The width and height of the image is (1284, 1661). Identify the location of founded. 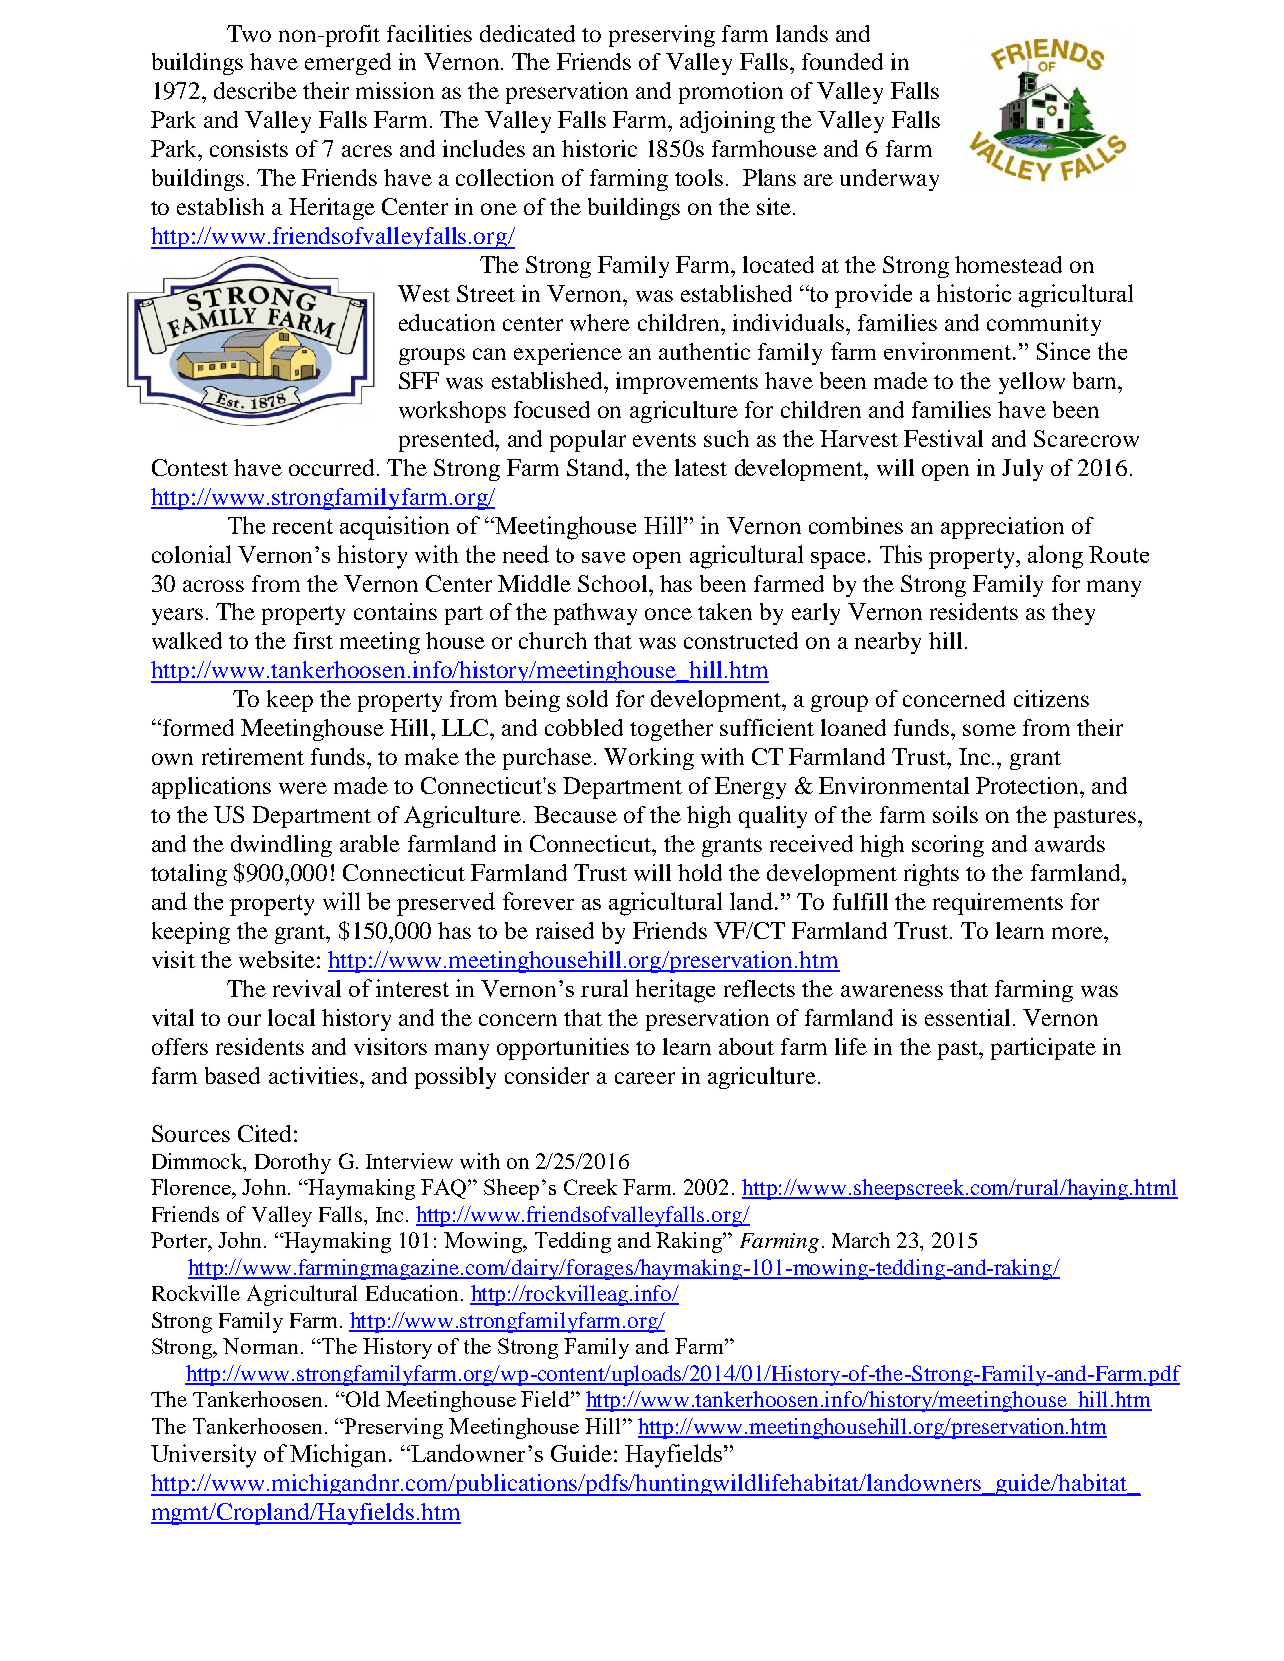
(842, 61).
